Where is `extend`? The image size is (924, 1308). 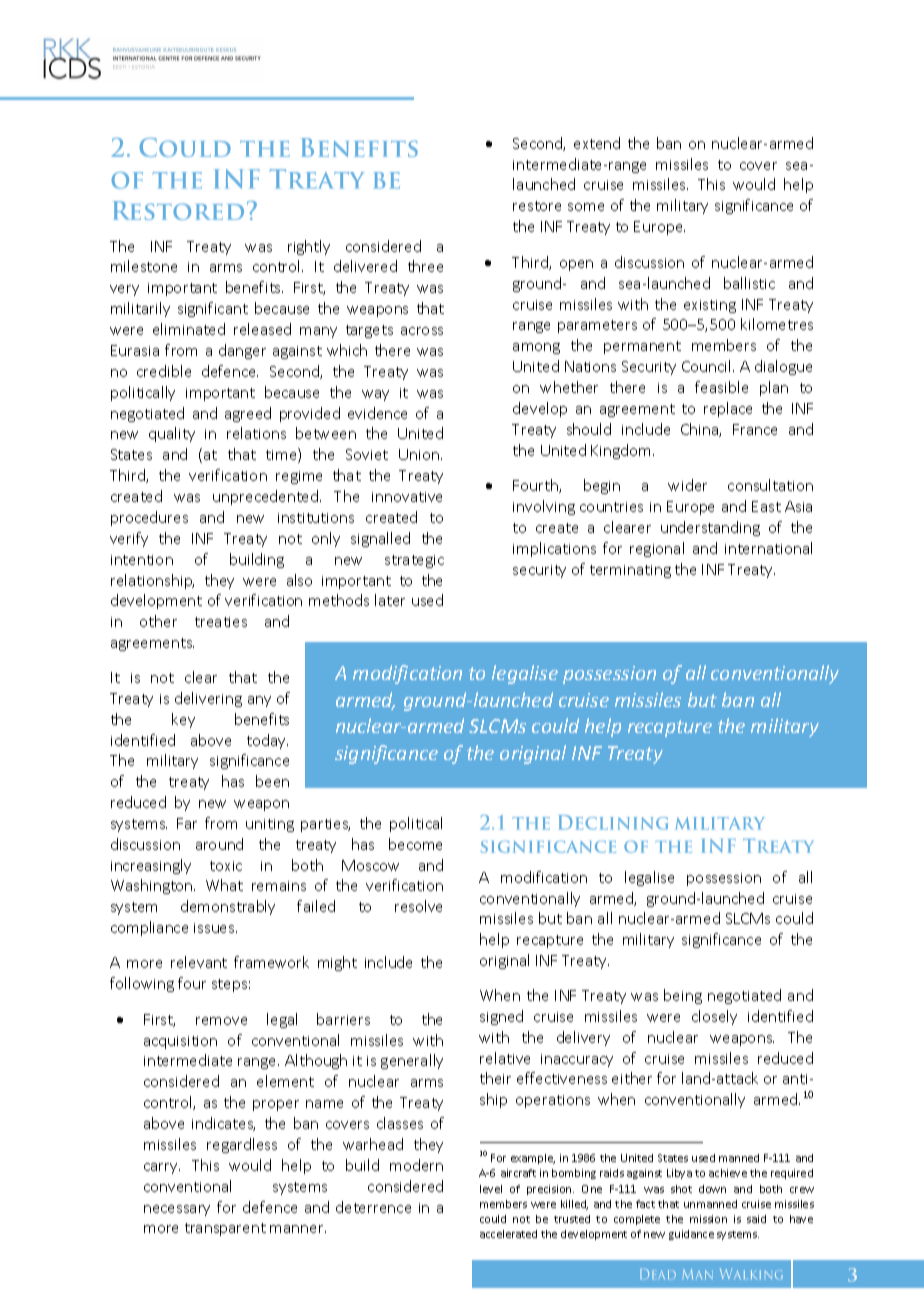 extend is located at coordinates (597, 143).
